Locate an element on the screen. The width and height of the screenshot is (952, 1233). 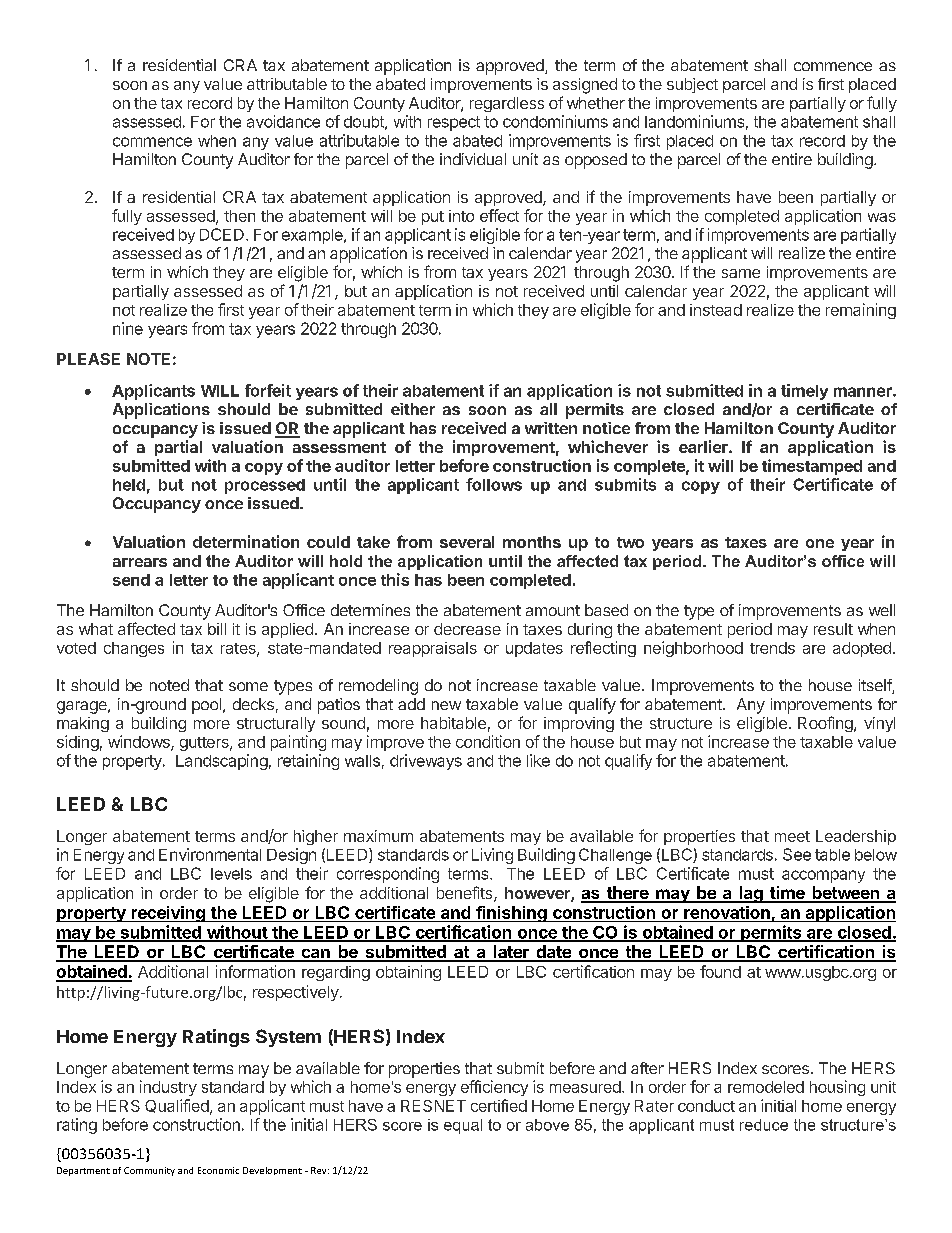
meet is located at coordinates (792, 836).
